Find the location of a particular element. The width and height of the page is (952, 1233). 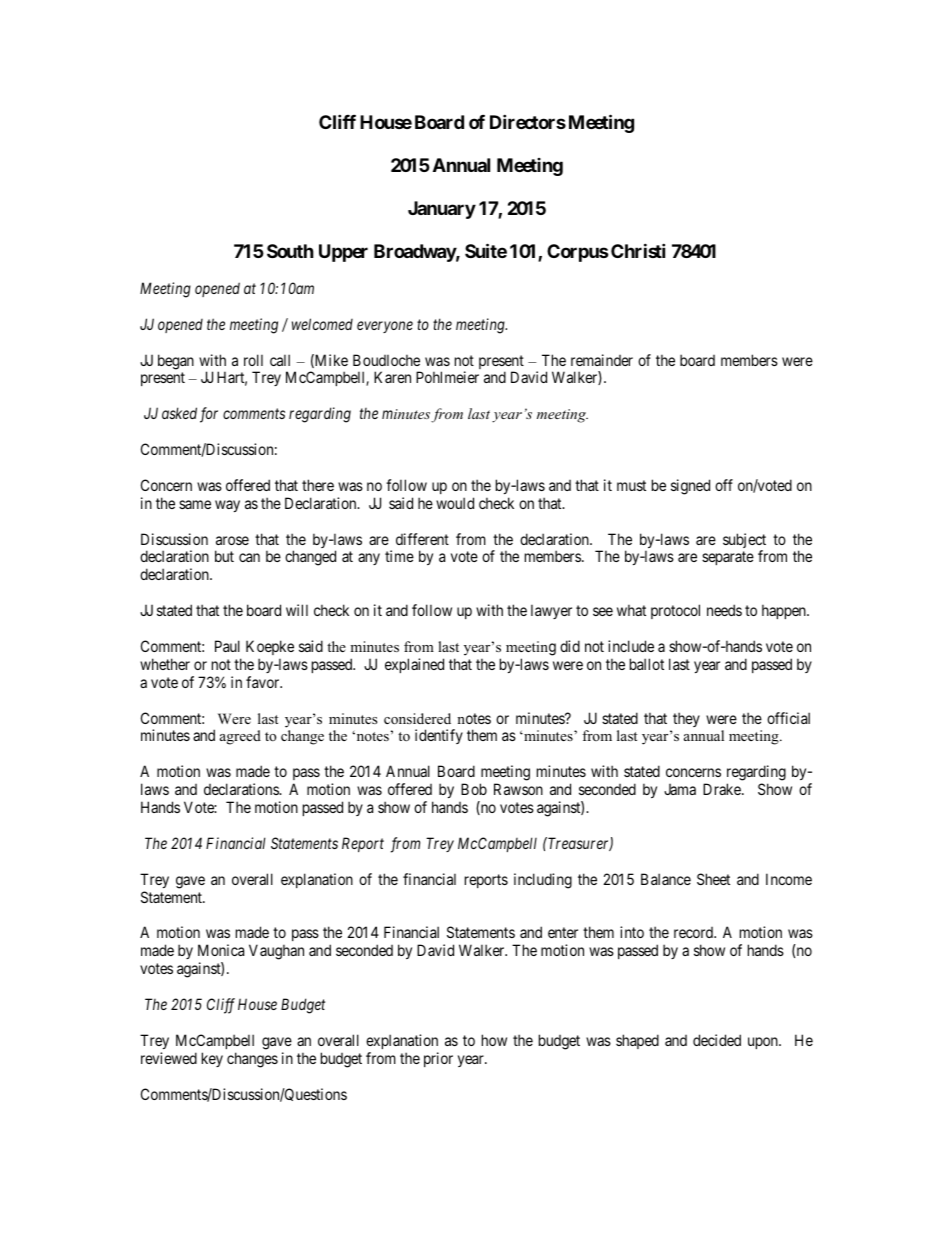

Sheet is located at coordinates (713, 879).
